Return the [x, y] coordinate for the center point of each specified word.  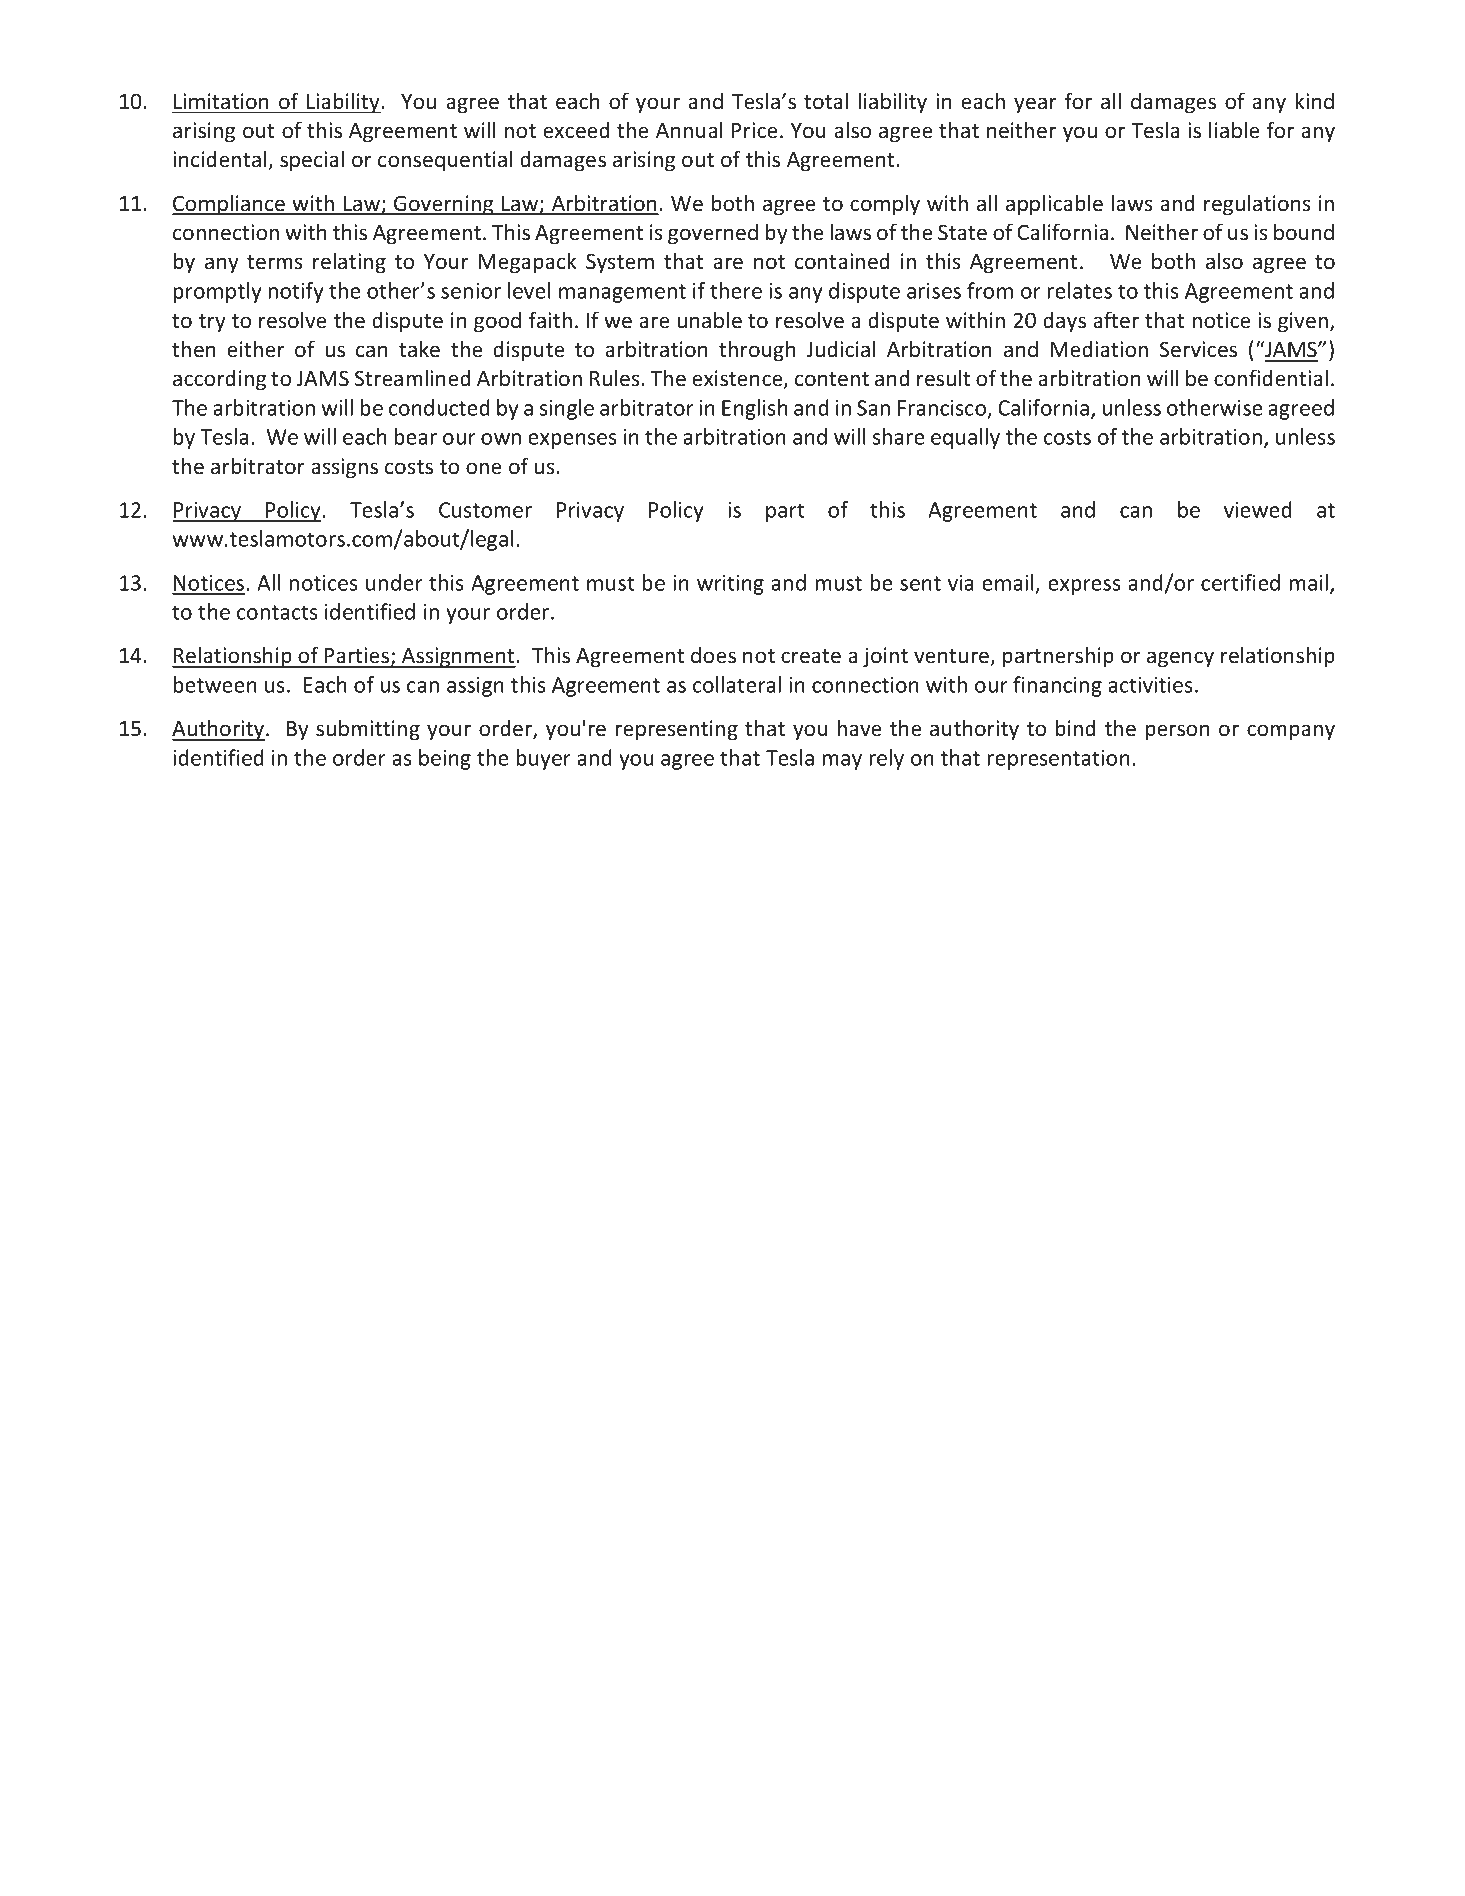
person [1177, 732]
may [842, 762]
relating [349, 263]
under [394, 582]
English [755, 409]
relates [1079, 290]
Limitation [221, 101]
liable [1234, 130]
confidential [1271, 378]
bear [415, 436]
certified [1240, 582]
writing [730, 585]
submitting [368, 730]
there [736, 290]
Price [755, 130]
